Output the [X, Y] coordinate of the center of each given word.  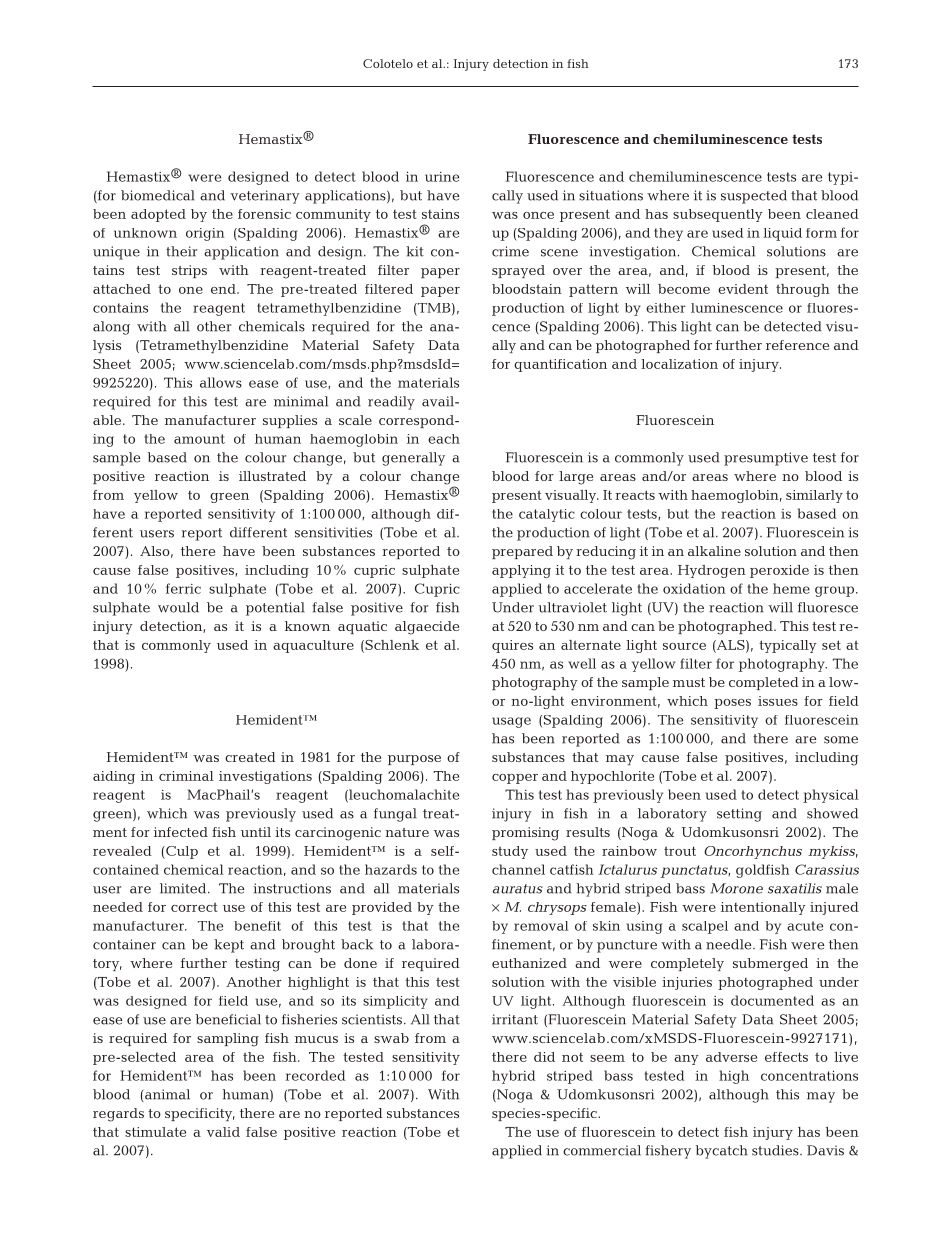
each [444, 439]
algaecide [427, 628]
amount [199, 439]
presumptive [766, 459]
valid [223, 1132]
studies [776, 1150]
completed [764, 683]
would [178, 607]
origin [205, 234]
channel [518, 869]
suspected [754, 197]
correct [194, 907]
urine [442, 177]
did [544, 1057]
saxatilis [795, 888]
